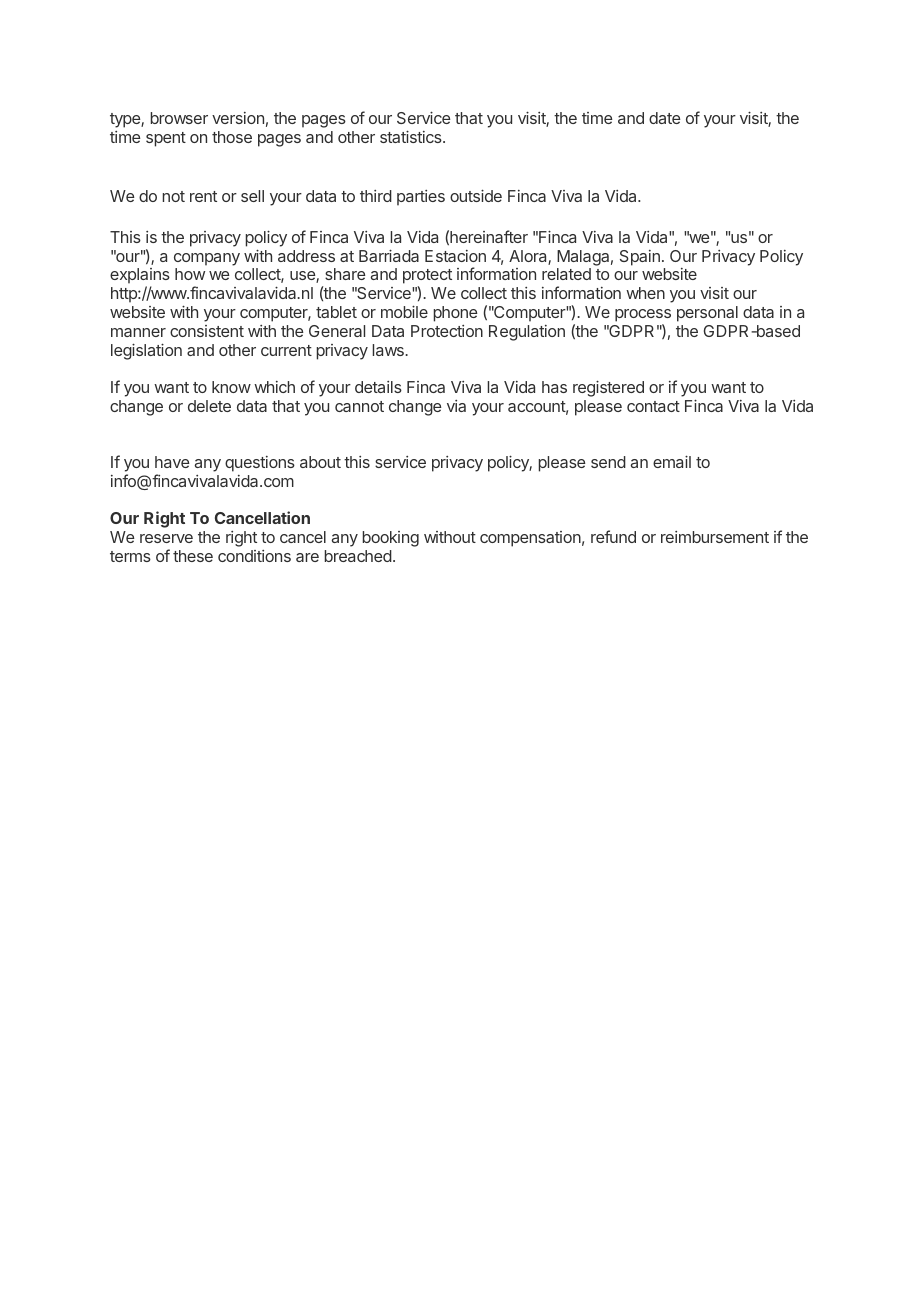 The image size is (924, 1308). I want to click on company, so click(207, 259).
